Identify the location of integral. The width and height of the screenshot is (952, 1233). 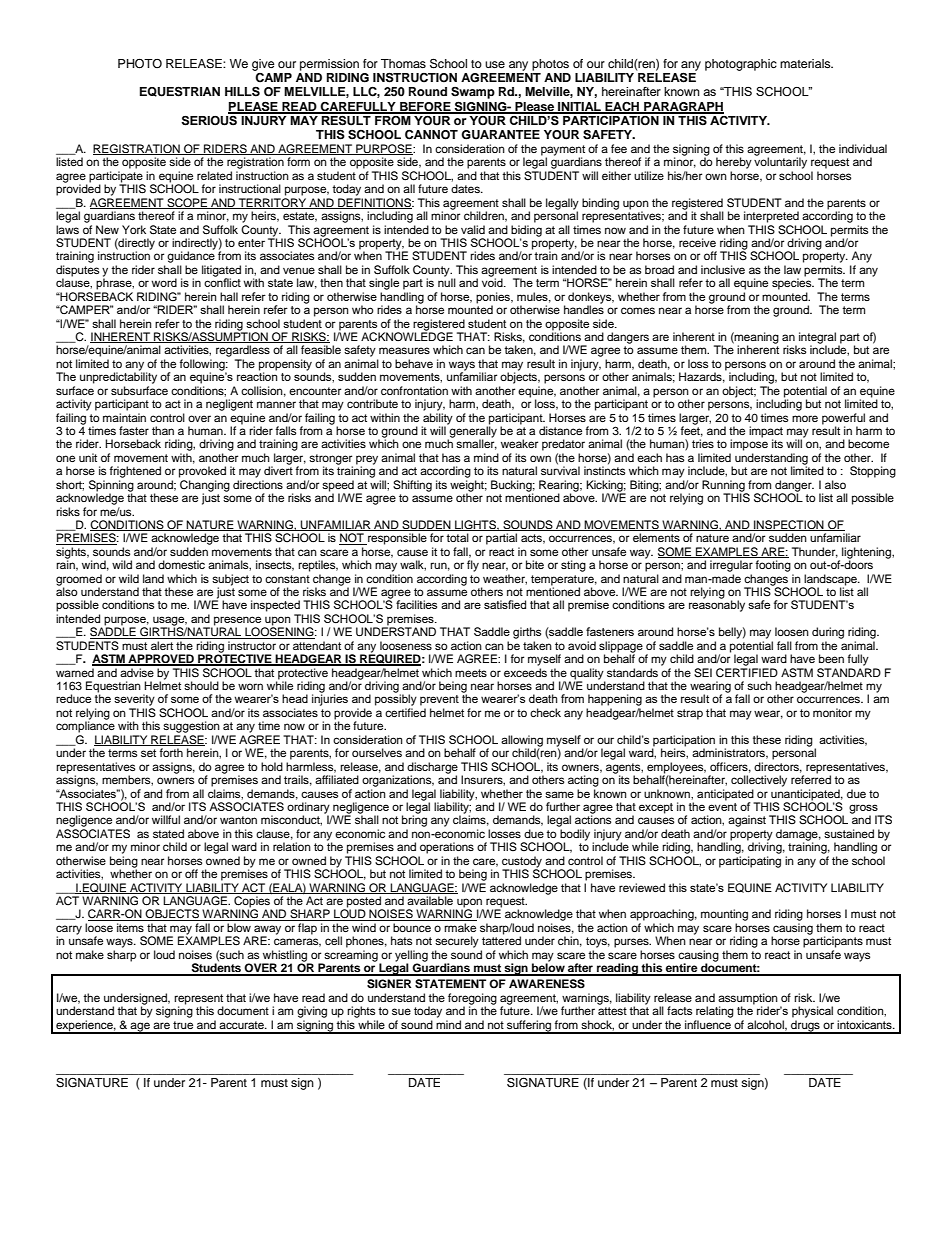
(817, 339).
